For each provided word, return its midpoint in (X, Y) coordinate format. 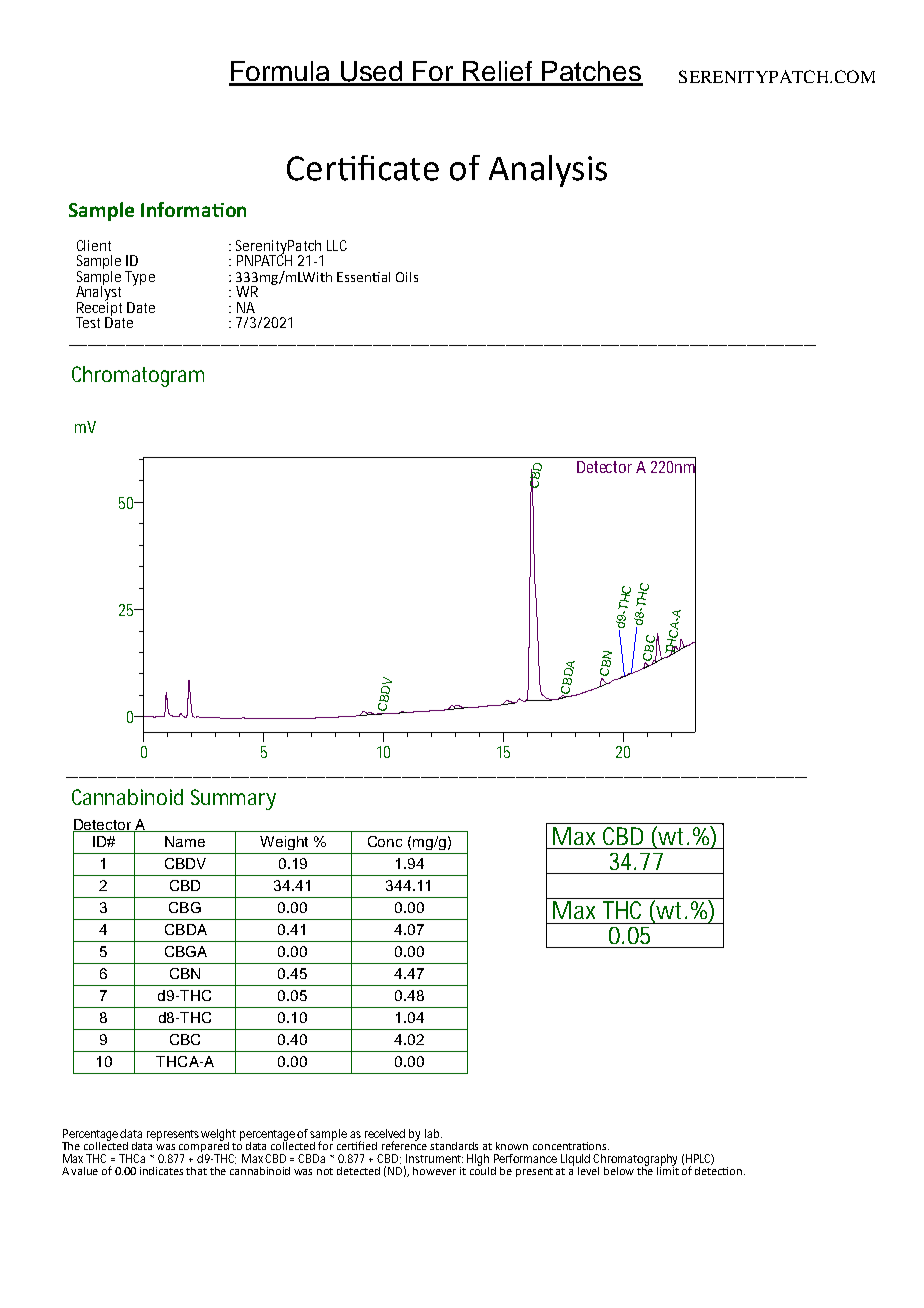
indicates (161, 1171)
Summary (233, 799)
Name (185, 841)
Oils (407, 277)
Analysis (548, 171)
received (385, 1133)
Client (94, 245)
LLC (337, 245)
